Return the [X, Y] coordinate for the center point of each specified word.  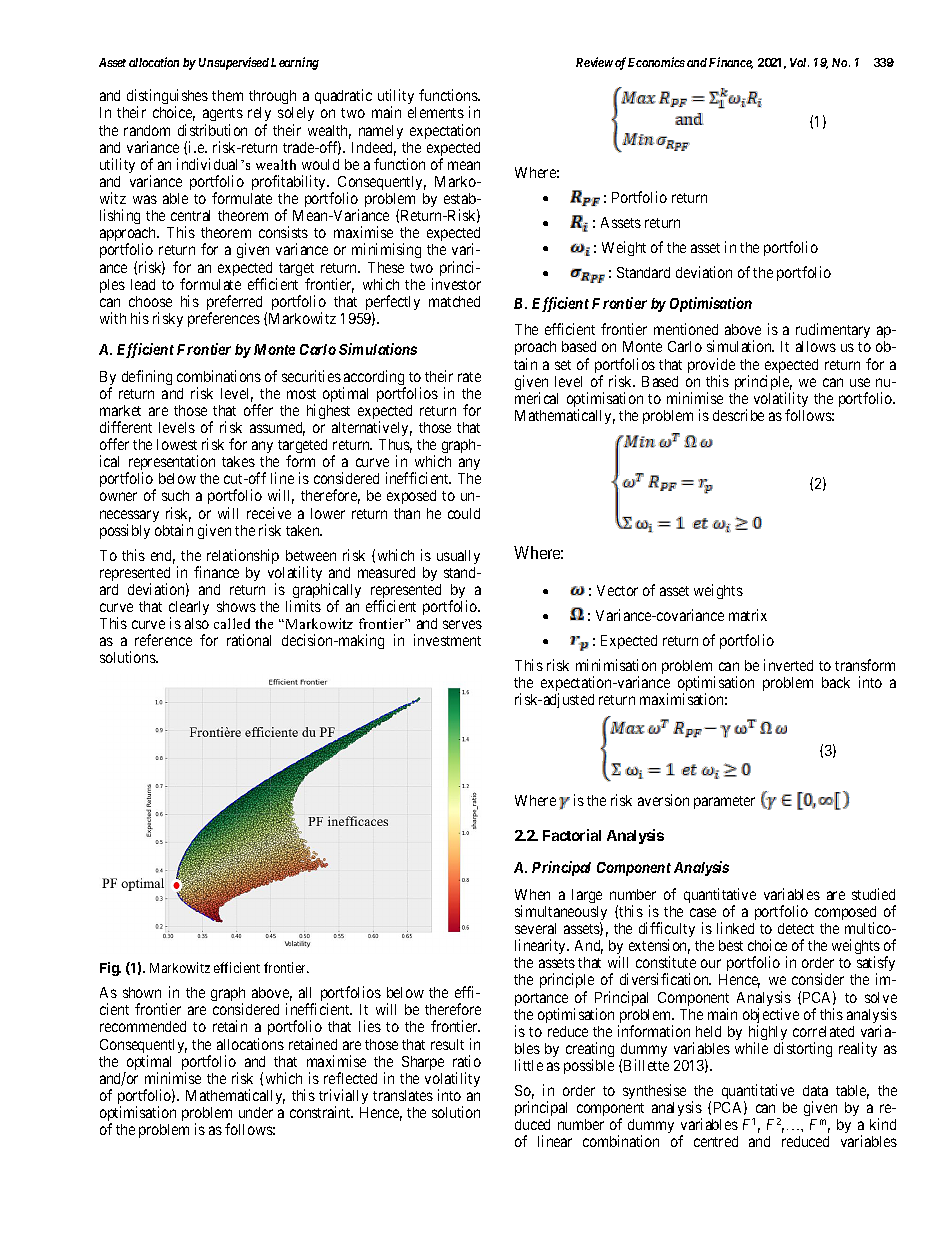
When [532, 894]
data [815, 1090]
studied [873, 894]
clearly [189, 609]
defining [147, 377]
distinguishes [167, 98]
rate [469, 377]
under [256, 1112]
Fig [110, 969]
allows [816, 346]
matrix [748, 615]
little [529, 1065]
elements [436, 112]
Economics [656, 62]
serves [462, 624]
